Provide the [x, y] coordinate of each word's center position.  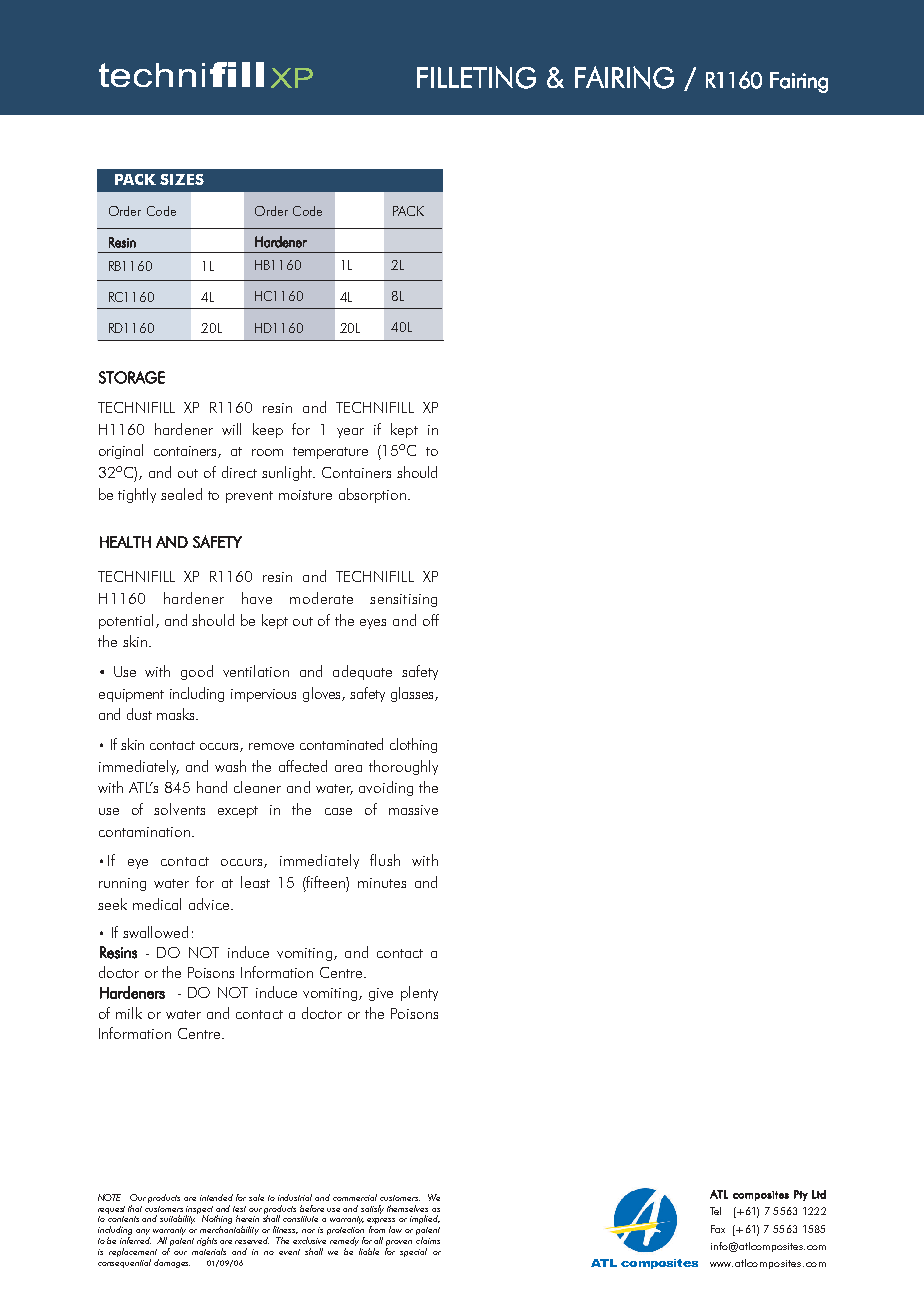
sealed [181, 494]
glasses [413, 694]
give [381, 994]
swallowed [155, 932]
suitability [179, 1218]
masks [177, 714]
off [431, 620]
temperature [330, 453]
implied [425, 1219]
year [350, 433]
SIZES [182, 179]
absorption [372, 495]
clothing [413, 745]
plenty [419, 993]
